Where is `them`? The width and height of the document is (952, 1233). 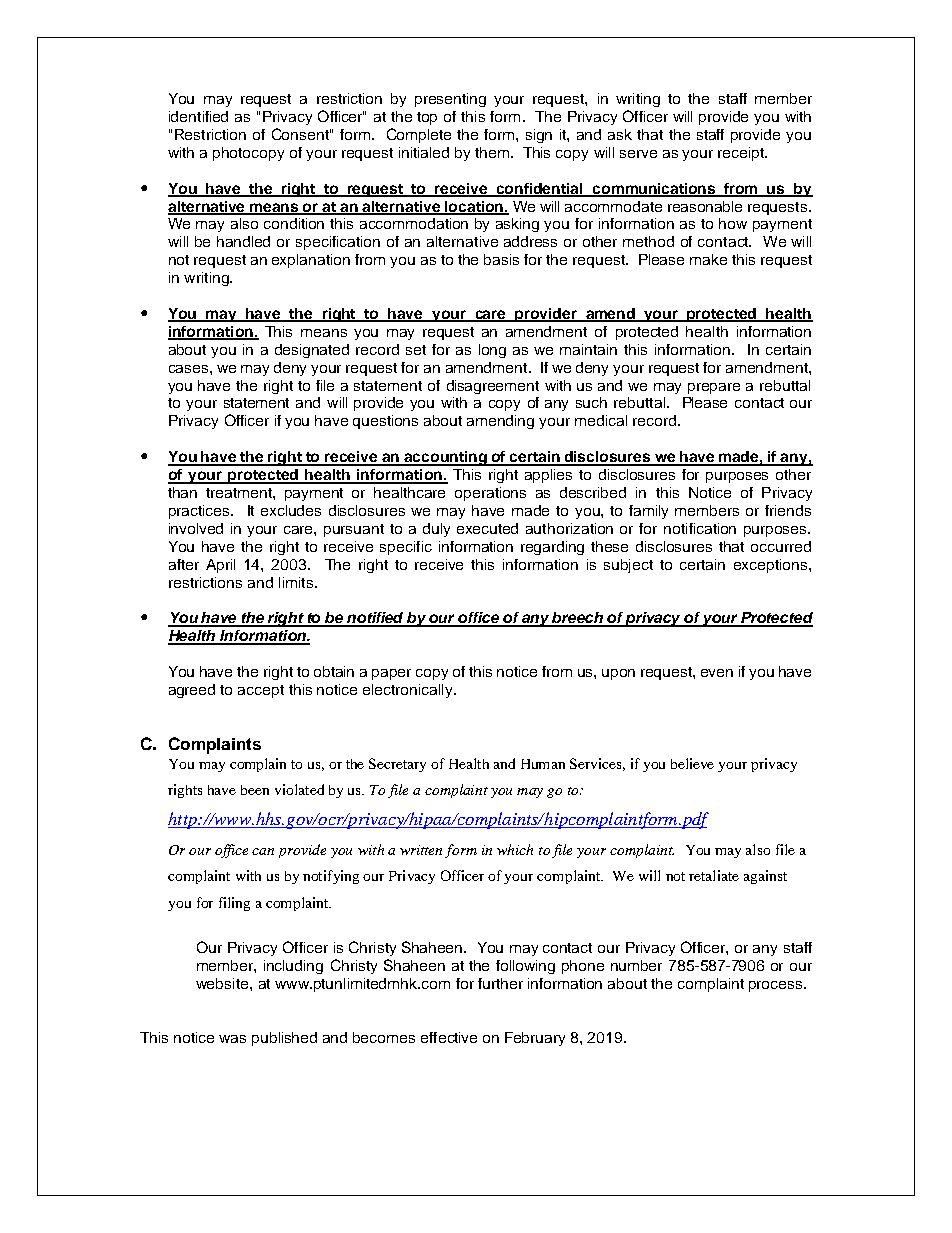
them is located at coordinates (492, 152).
